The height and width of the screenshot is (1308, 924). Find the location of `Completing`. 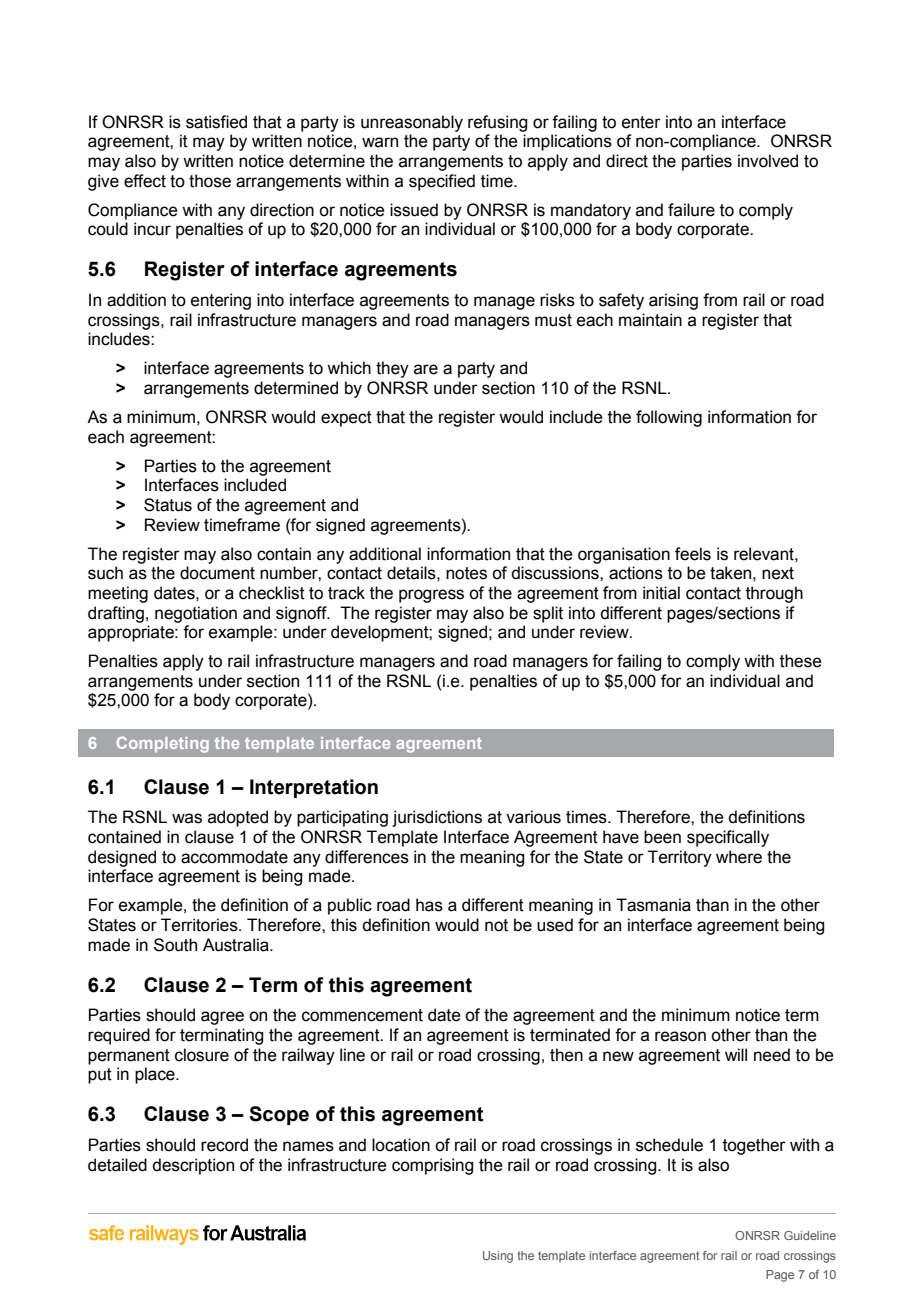

Completing is located at coordinates (163, 744).
